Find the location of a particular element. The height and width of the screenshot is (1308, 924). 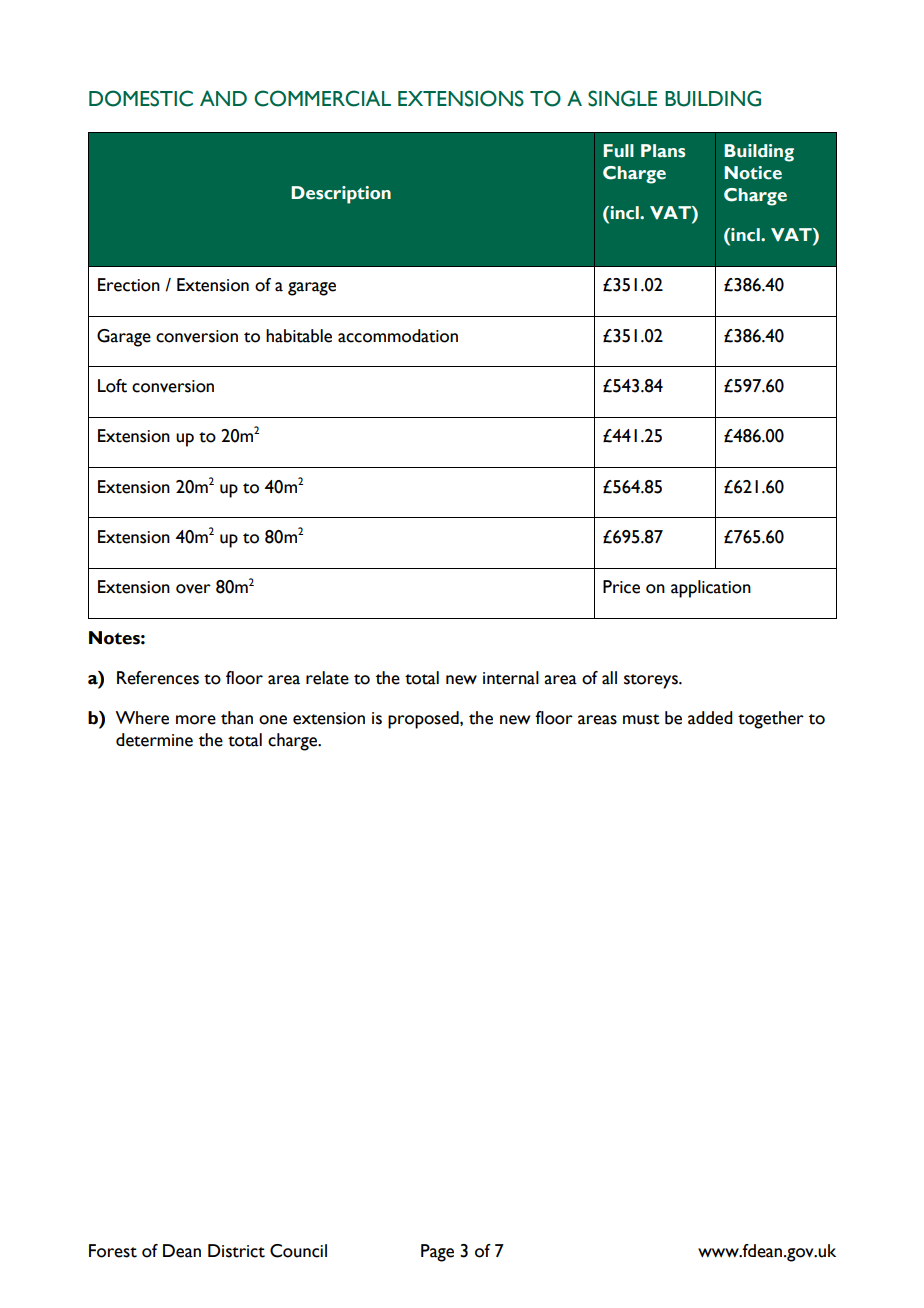

Plans is located at coordinates (663, 151).
